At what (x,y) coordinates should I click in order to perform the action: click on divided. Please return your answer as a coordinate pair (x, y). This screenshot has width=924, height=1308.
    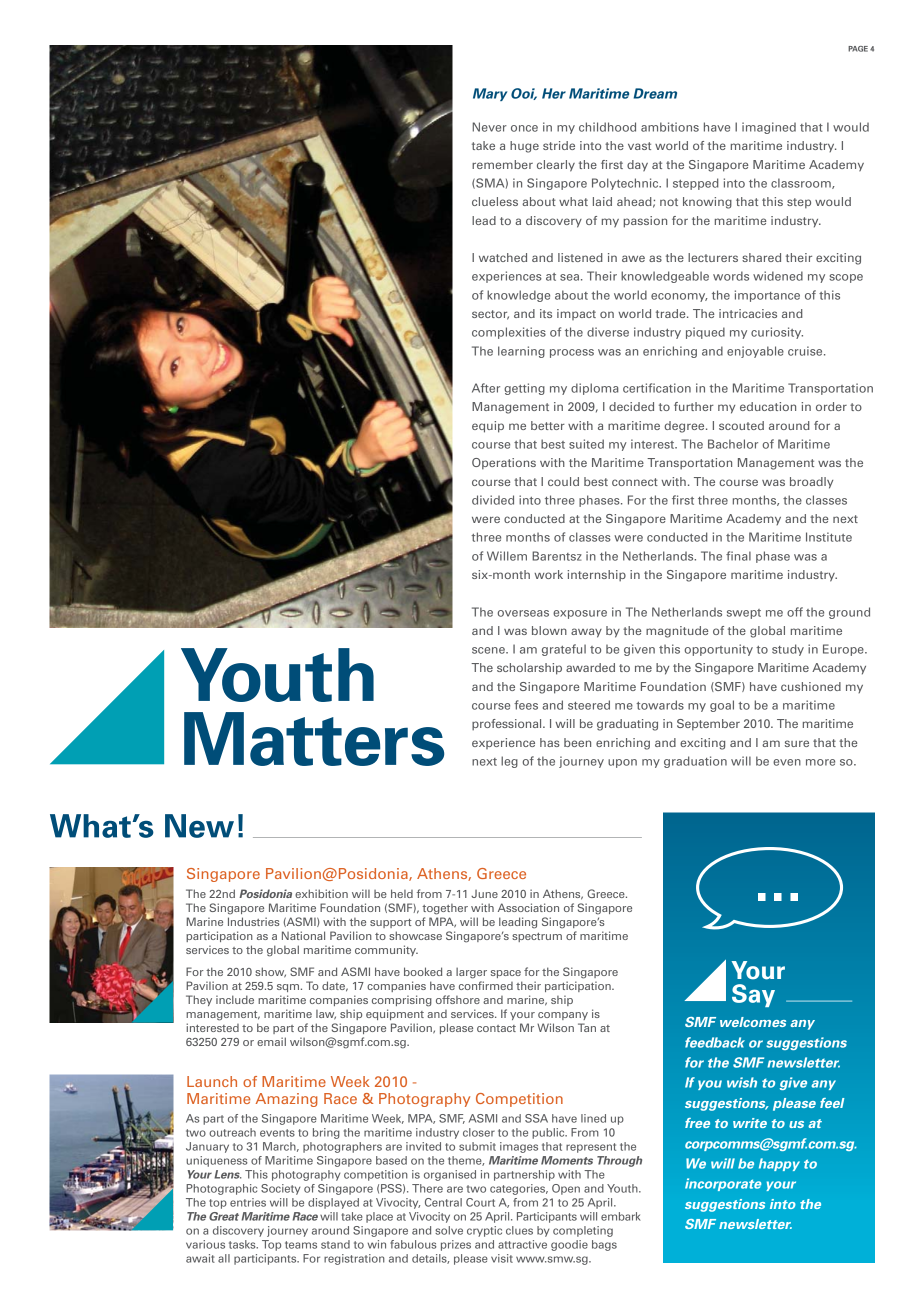
    Looking at the image, I should click on (493, 500).
